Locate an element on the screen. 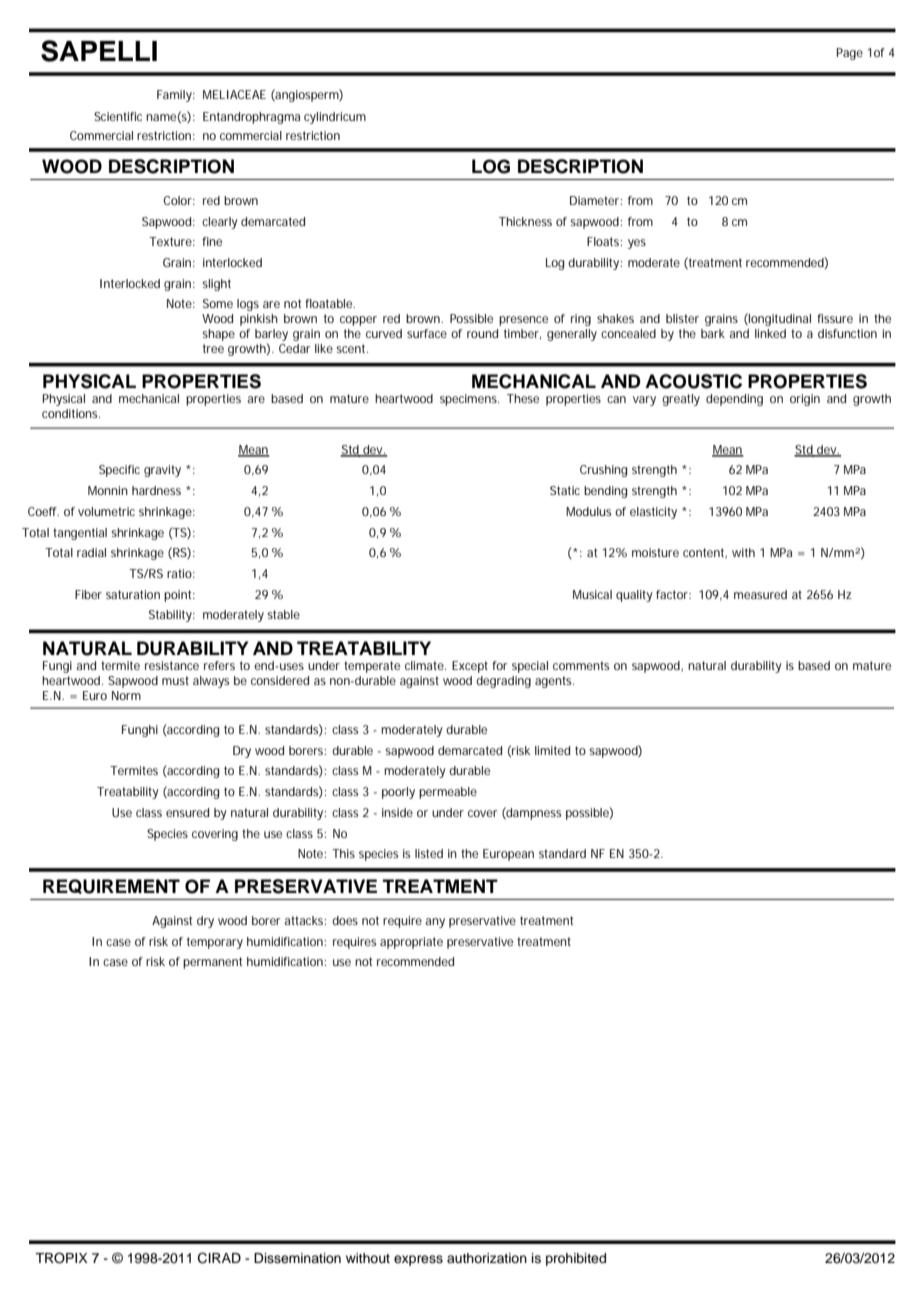  content is located at coordinates (705, 553).
